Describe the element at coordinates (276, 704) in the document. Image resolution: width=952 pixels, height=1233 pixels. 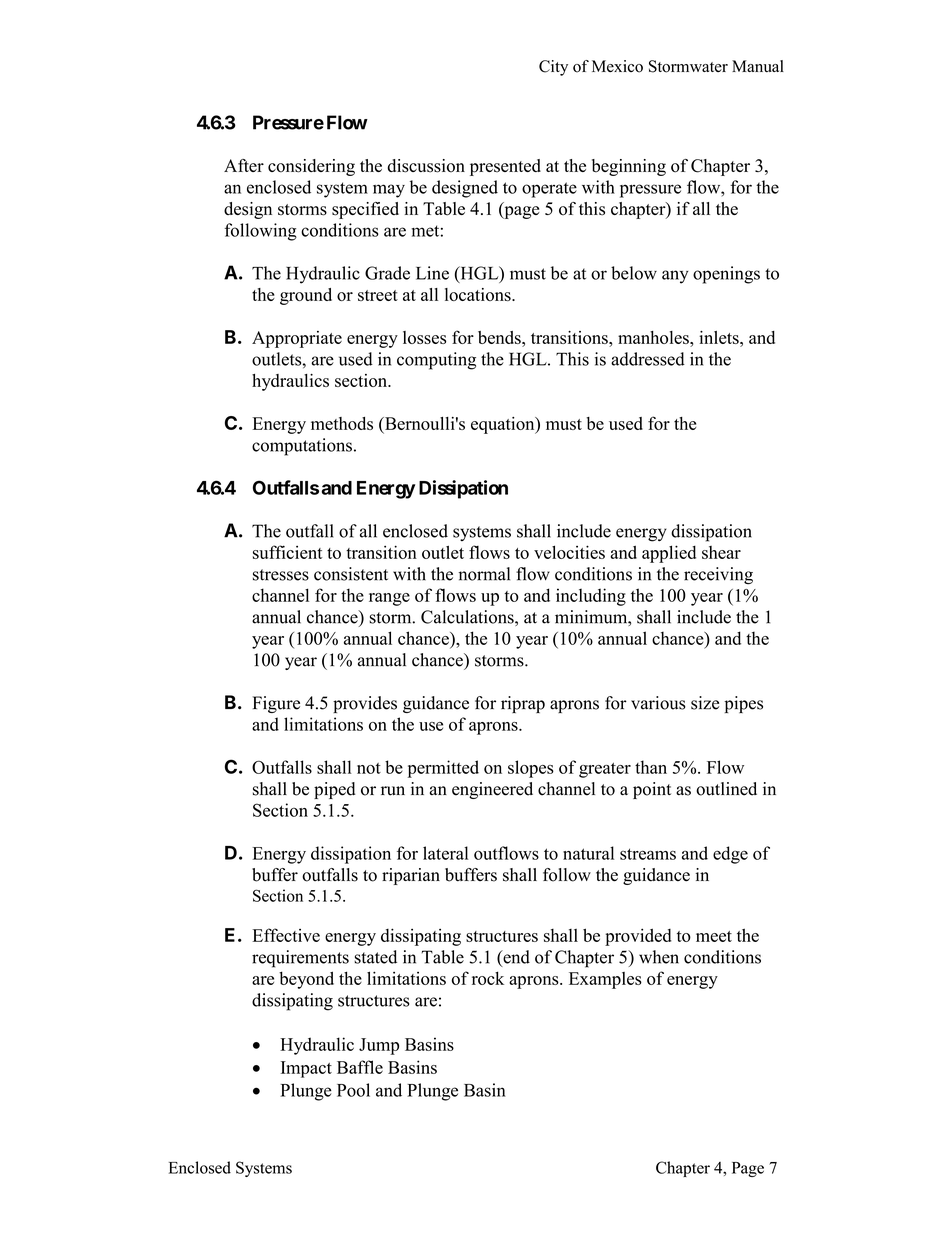
I see `Figure` at that location.
